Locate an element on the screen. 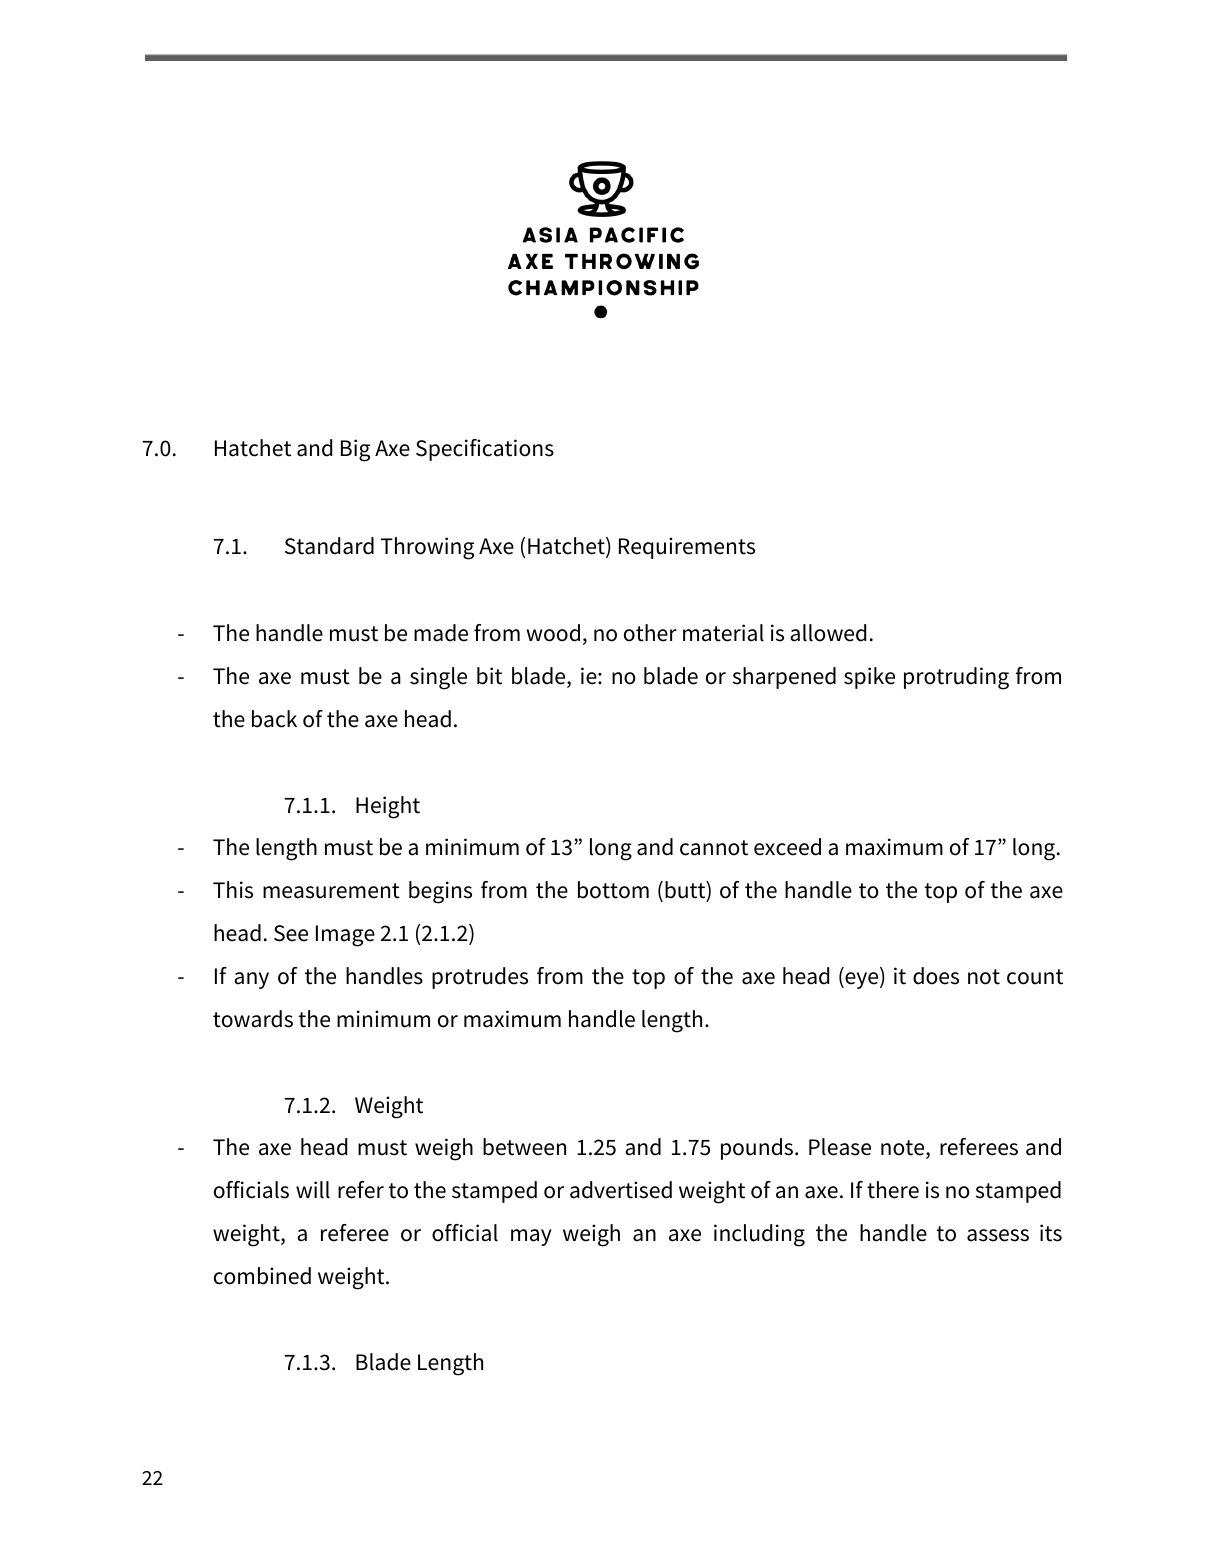 The image size is (1206, 1561). allowed is located at coordinates (828, 633).
